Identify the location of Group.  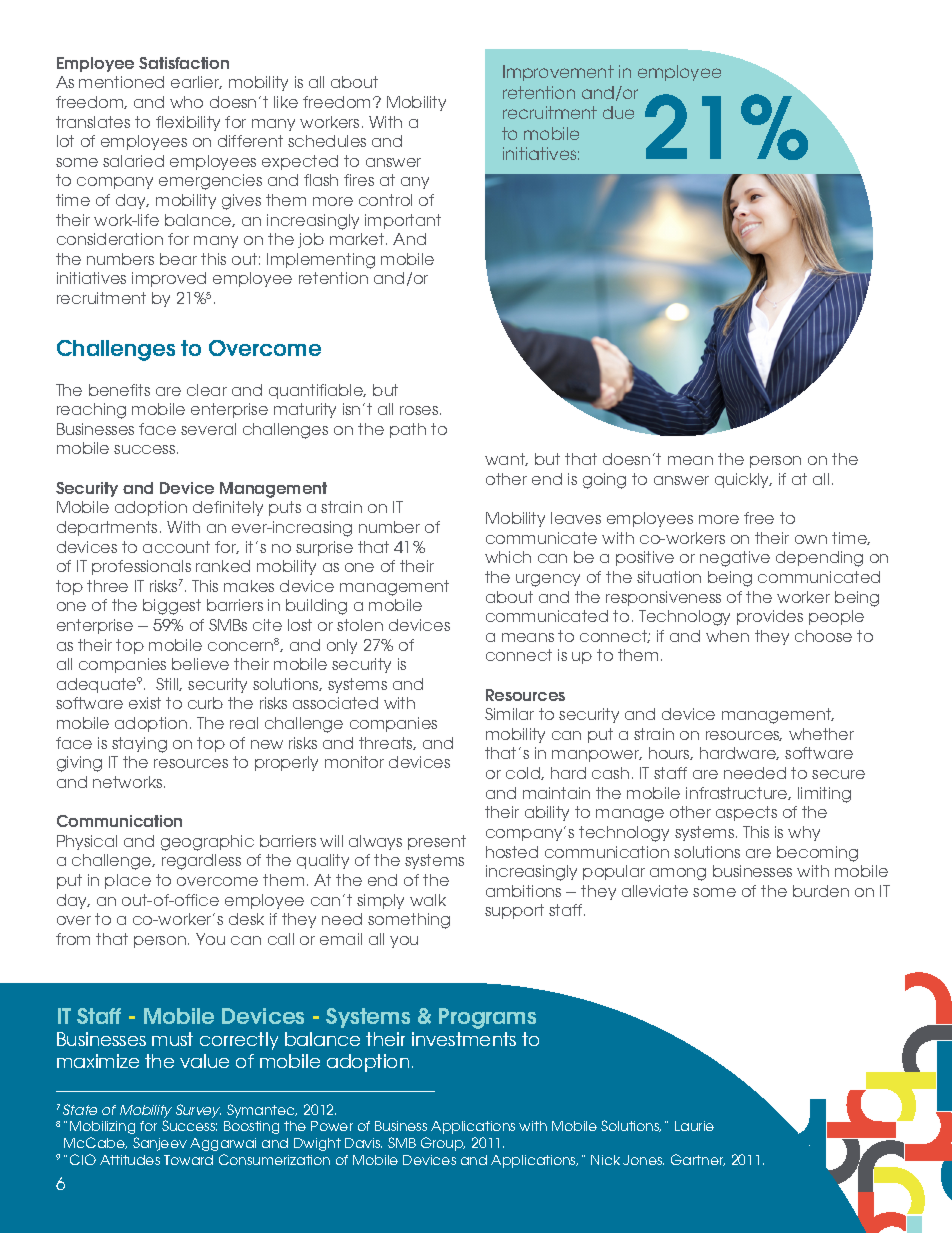
(443, 1144).
